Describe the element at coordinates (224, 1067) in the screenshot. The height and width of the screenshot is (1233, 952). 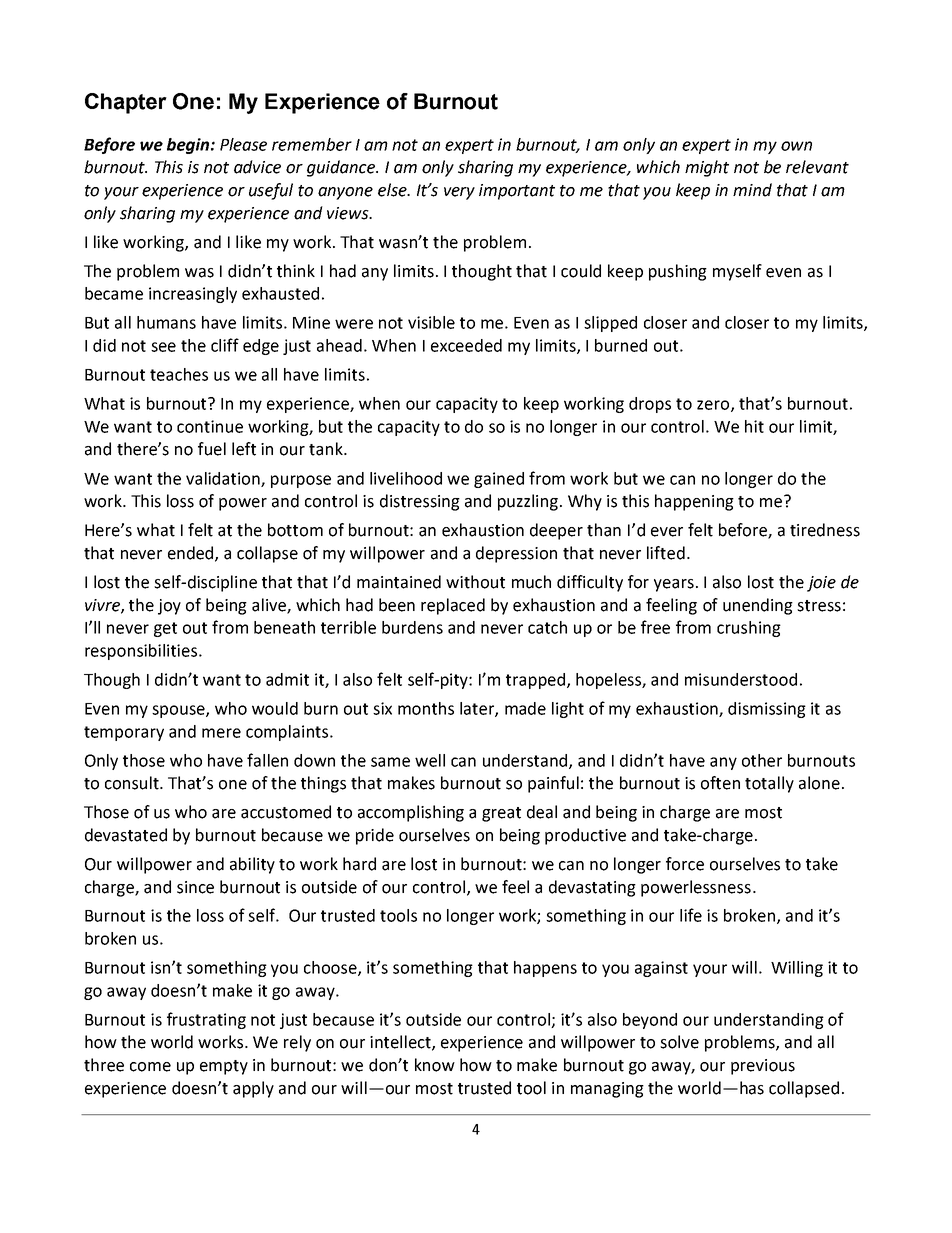
I see `empty` at that location.
